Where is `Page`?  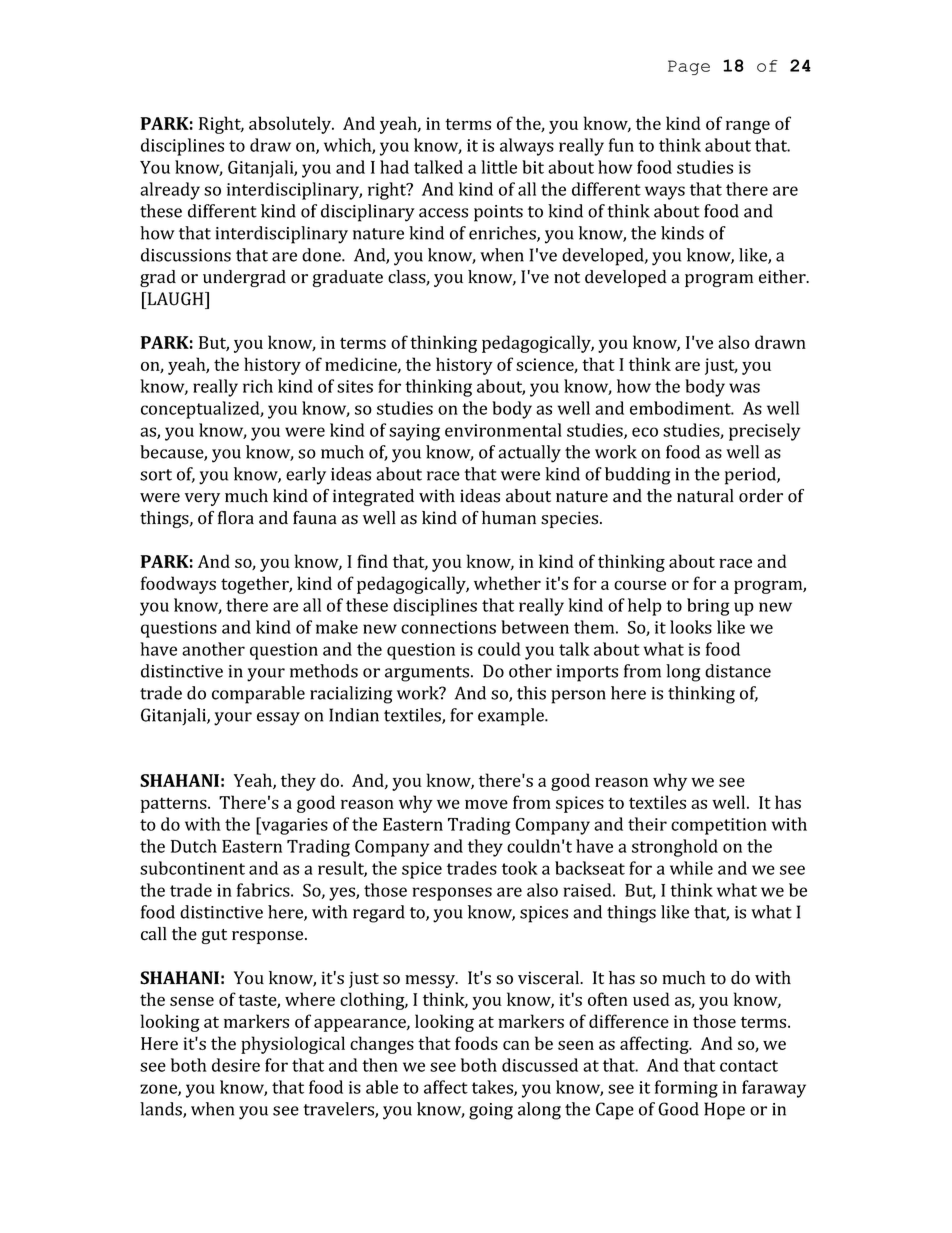 Page is located at coordinates (689, 67).
